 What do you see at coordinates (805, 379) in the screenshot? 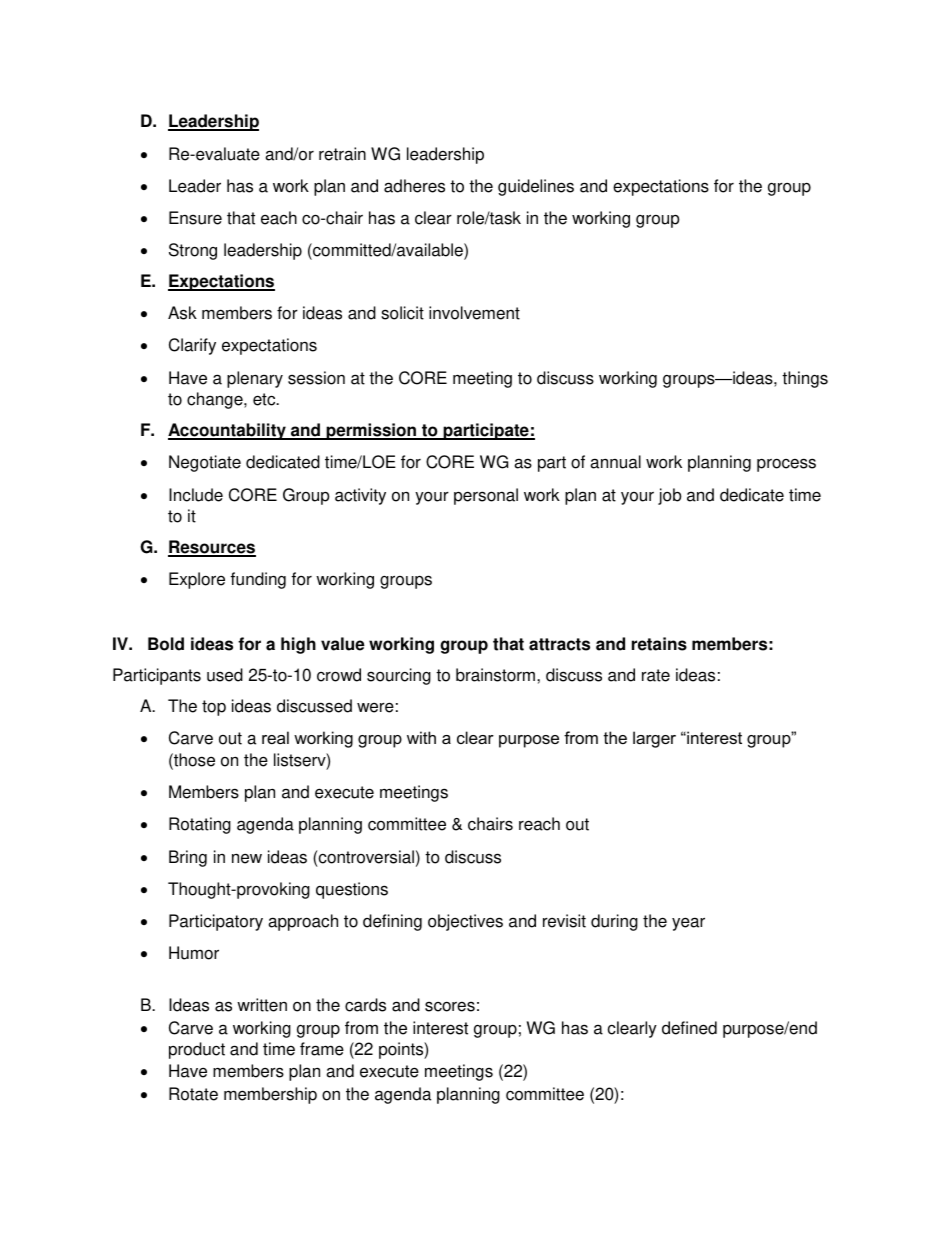
I see `things` at bounding box center [805, 379].
